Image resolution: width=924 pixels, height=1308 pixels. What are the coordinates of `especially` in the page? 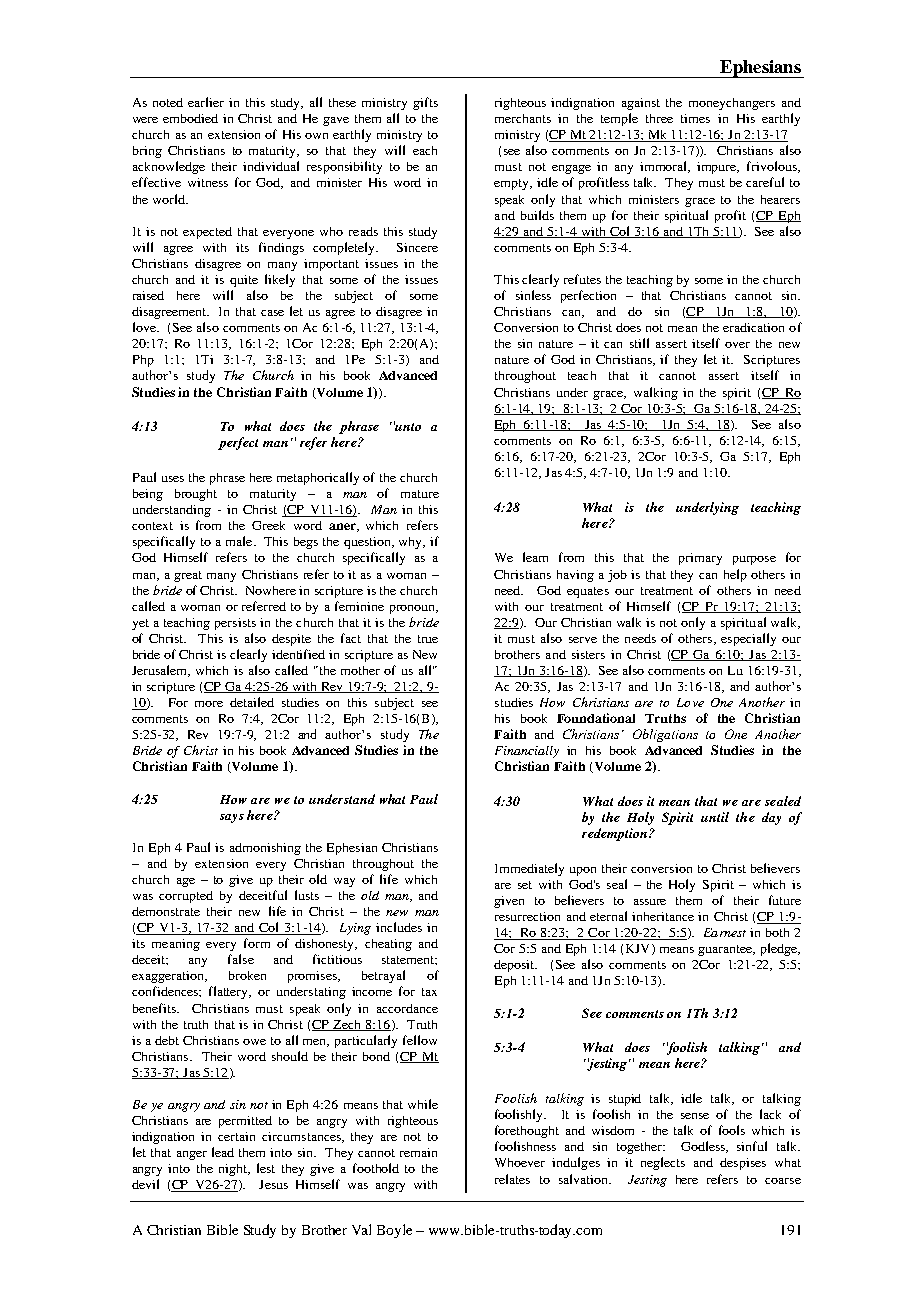 It's located at (748, 639).
